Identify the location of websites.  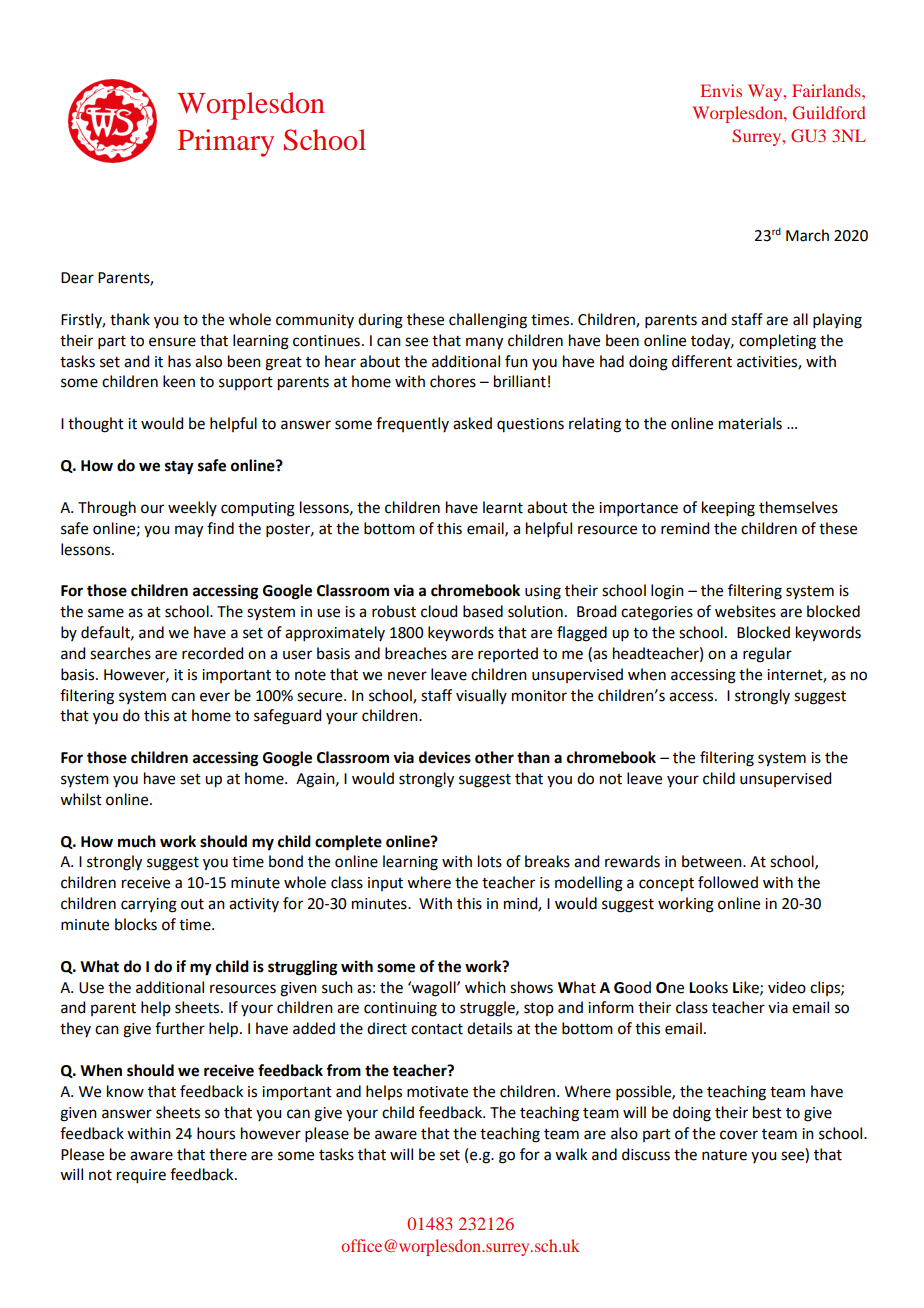
(745, 611).
